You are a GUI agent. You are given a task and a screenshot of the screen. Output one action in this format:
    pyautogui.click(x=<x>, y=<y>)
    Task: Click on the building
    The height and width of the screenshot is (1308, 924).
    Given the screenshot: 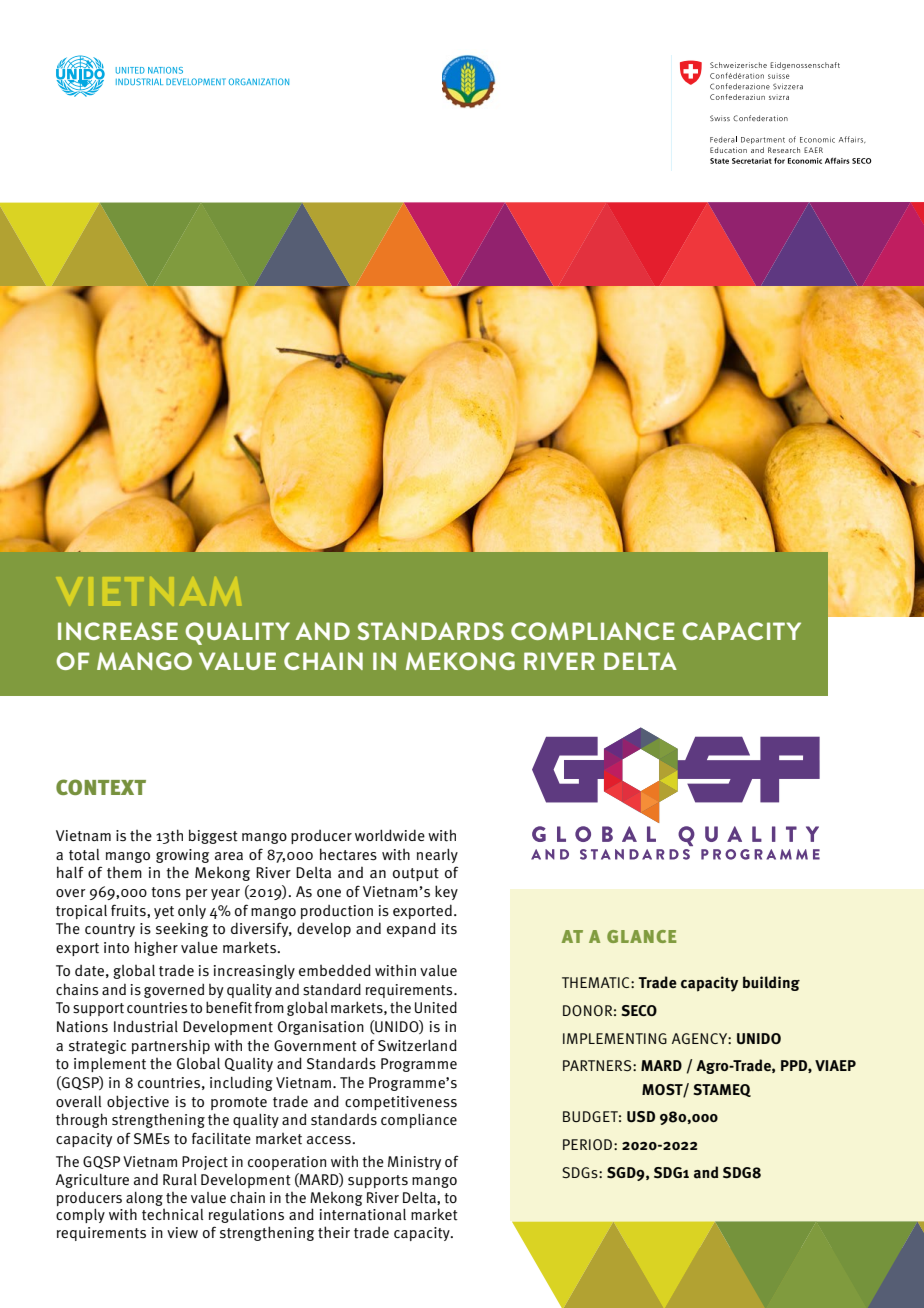 What is the action you would take?
    pyautogui.click(x=771, y=983)
